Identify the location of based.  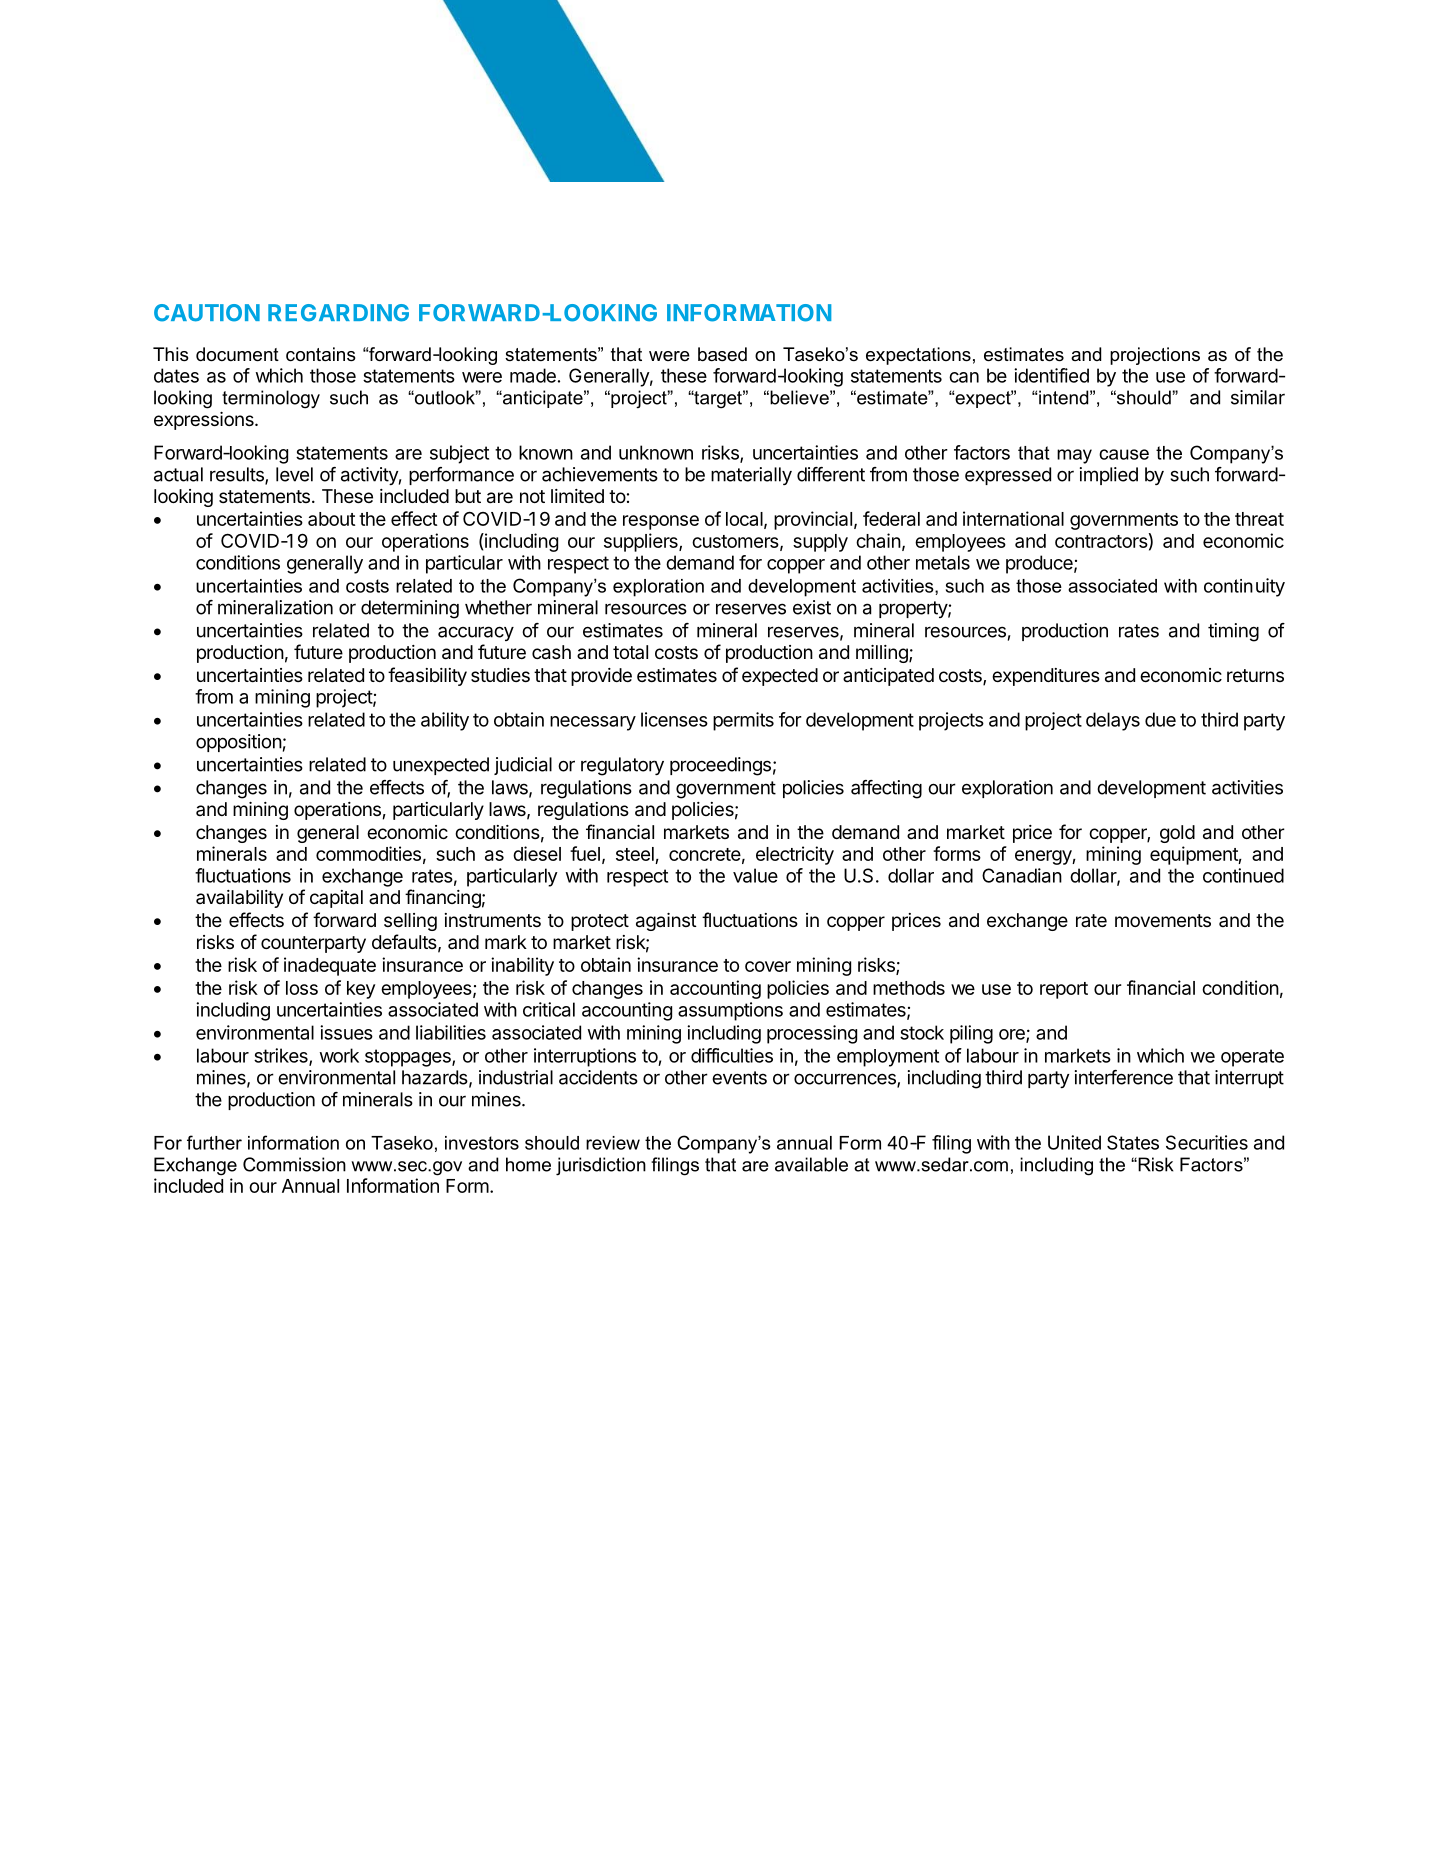
(722, 354).
